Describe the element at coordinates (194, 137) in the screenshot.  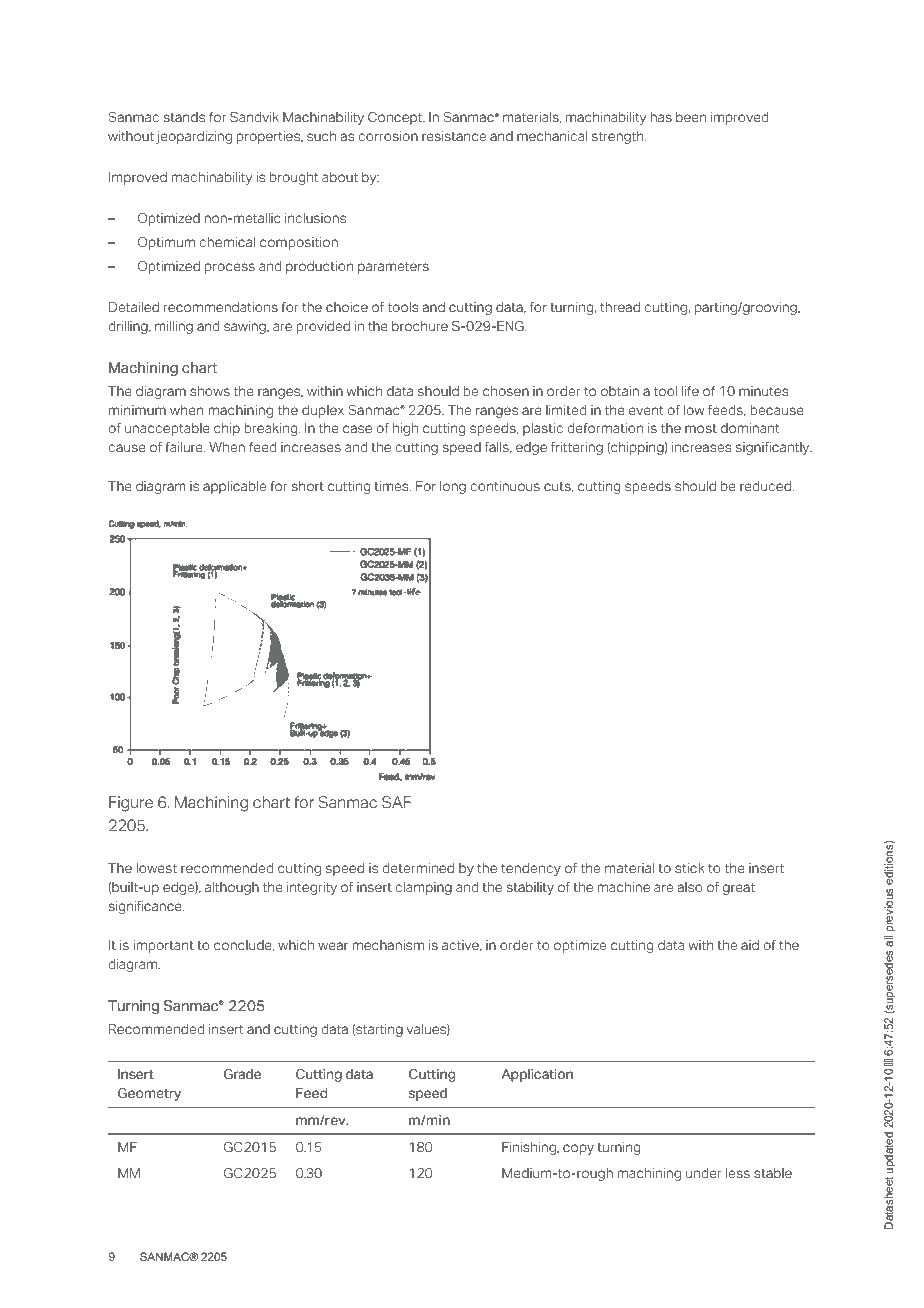
I see `jeopardizing` at that location.
